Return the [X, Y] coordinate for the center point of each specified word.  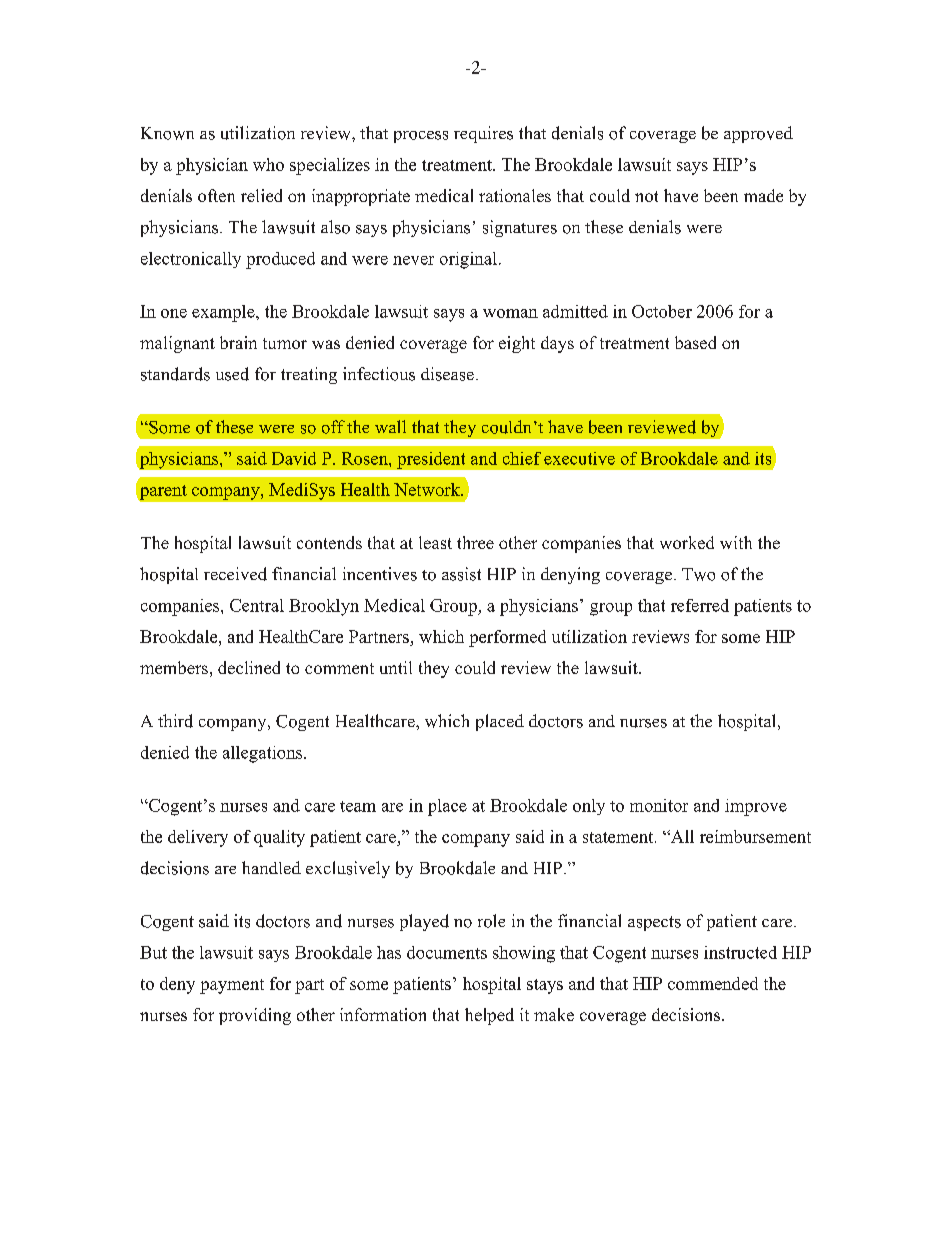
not [646, 196]
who [268, 164]
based [695, 342]
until [396, 667]
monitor [659, 805]
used [232, 374]
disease [447, 374]
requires [483, 134]
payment [232, 986]
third [175, 721]
